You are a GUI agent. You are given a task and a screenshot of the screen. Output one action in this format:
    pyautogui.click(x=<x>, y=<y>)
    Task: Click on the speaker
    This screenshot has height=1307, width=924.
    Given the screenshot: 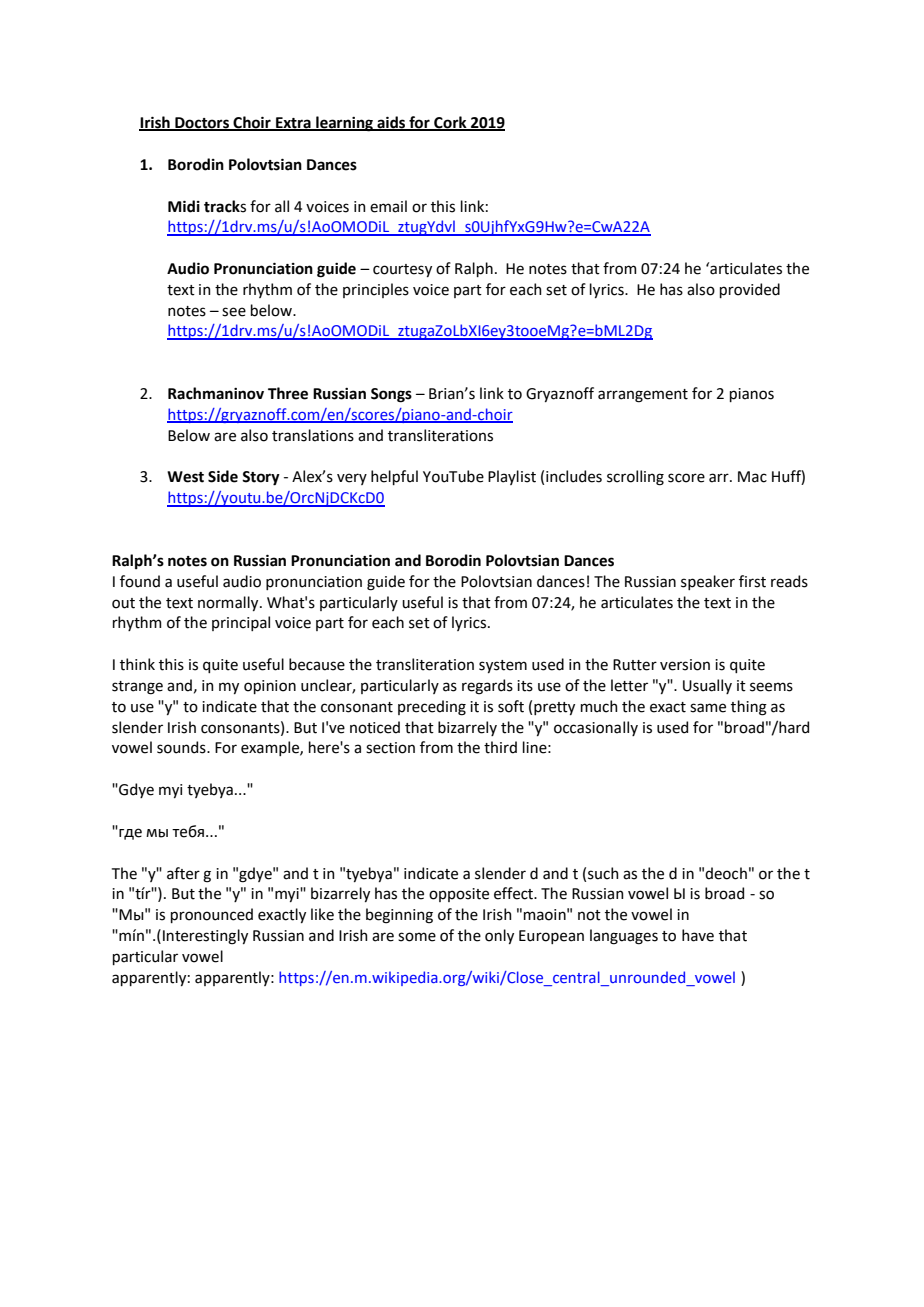 What is the action you would take?
    pyautogui.click(x=708, y=582)
